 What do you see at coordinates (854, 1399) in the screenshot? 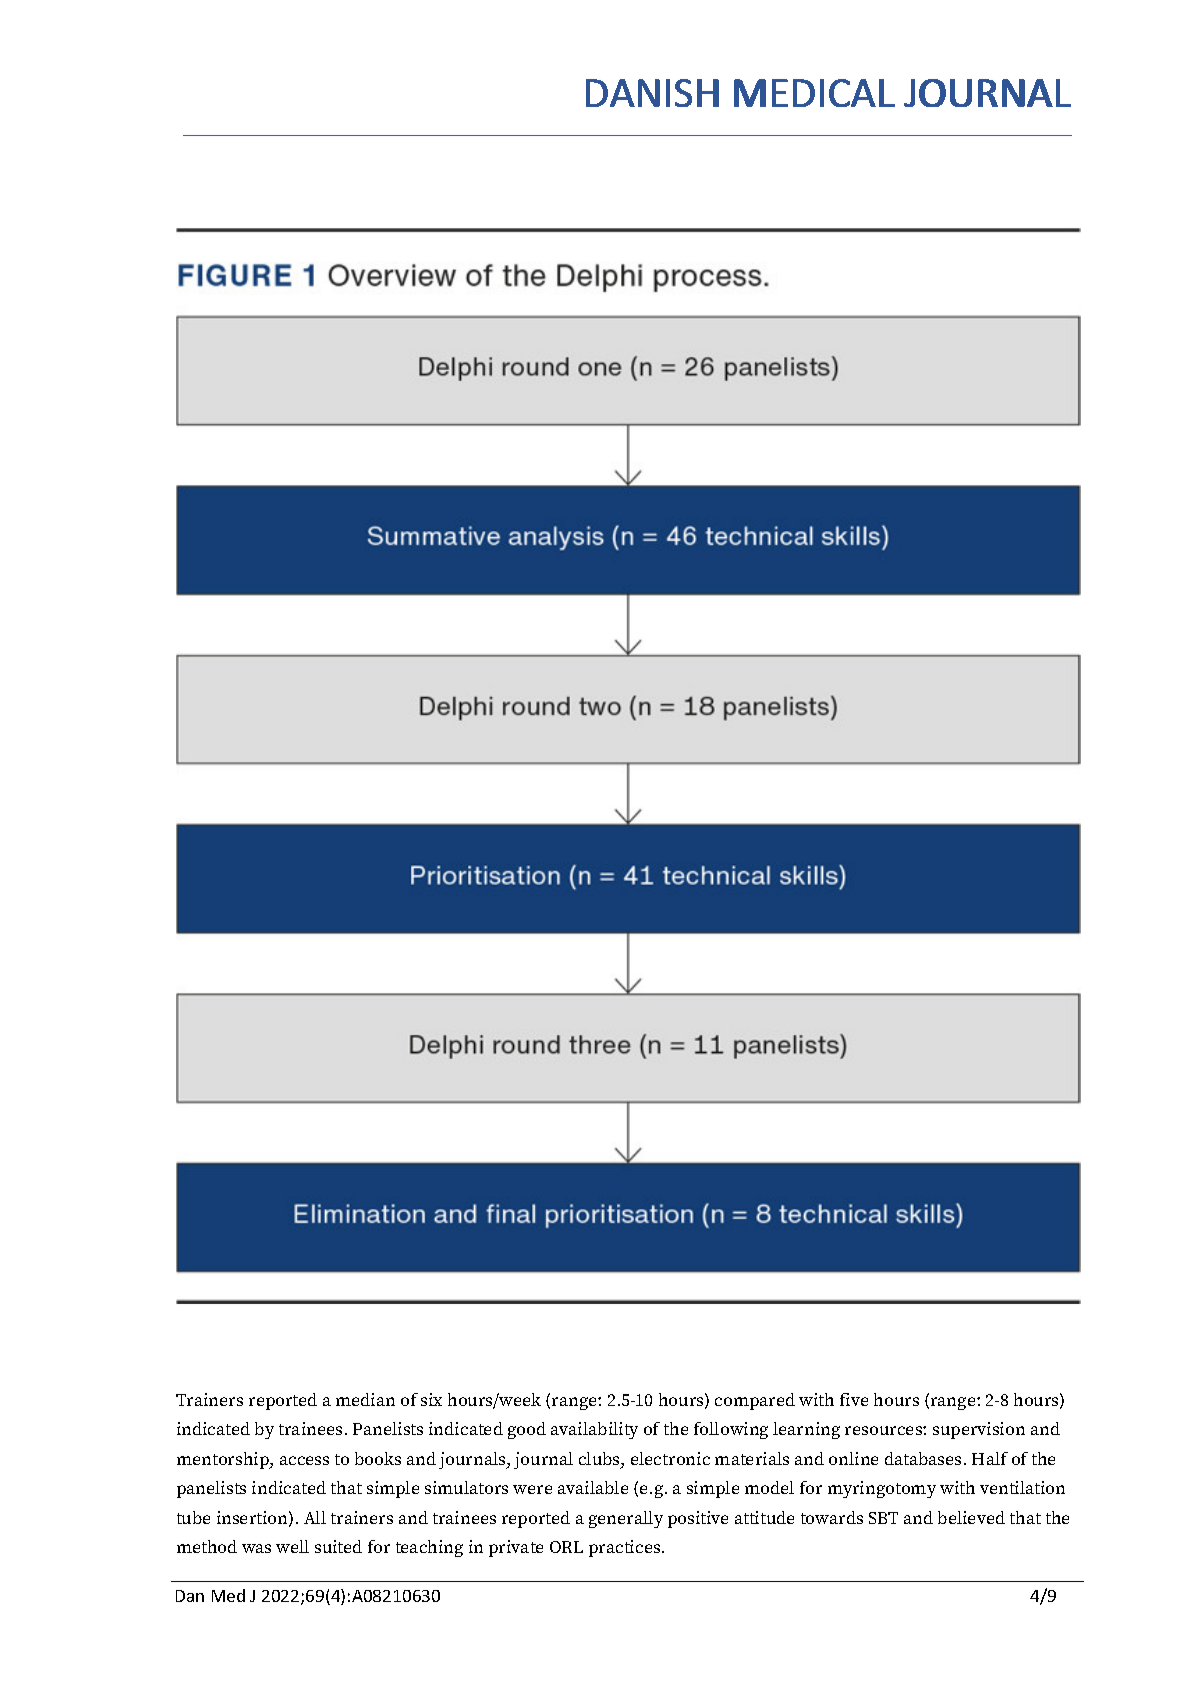
I see `five` at bounding box center [854, 1399].
